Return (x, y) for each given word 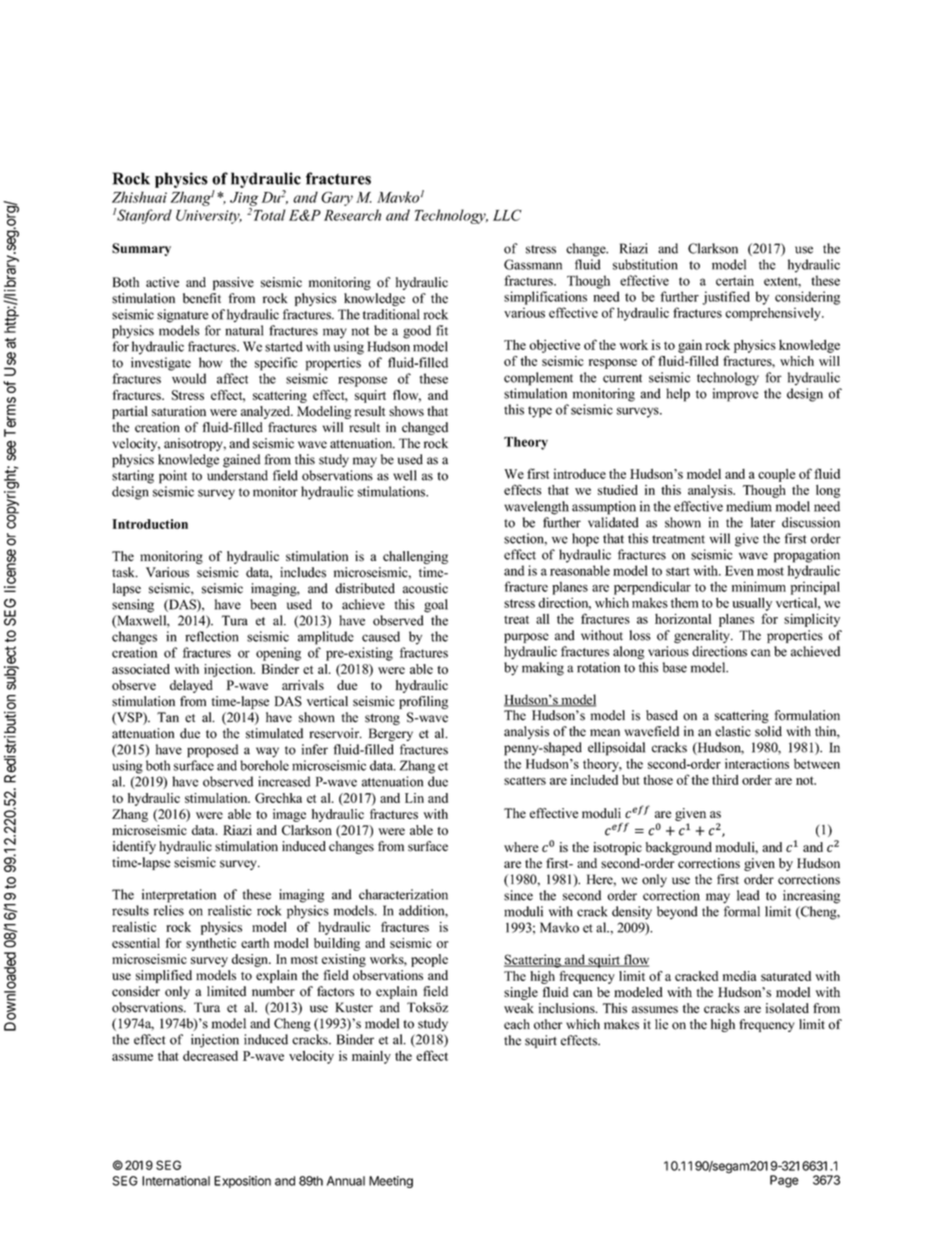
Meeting (391, 1182)
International (176, 1181)
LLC (507, 215)
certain (735, 280)
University (209, 217)
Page (784, 1181)
